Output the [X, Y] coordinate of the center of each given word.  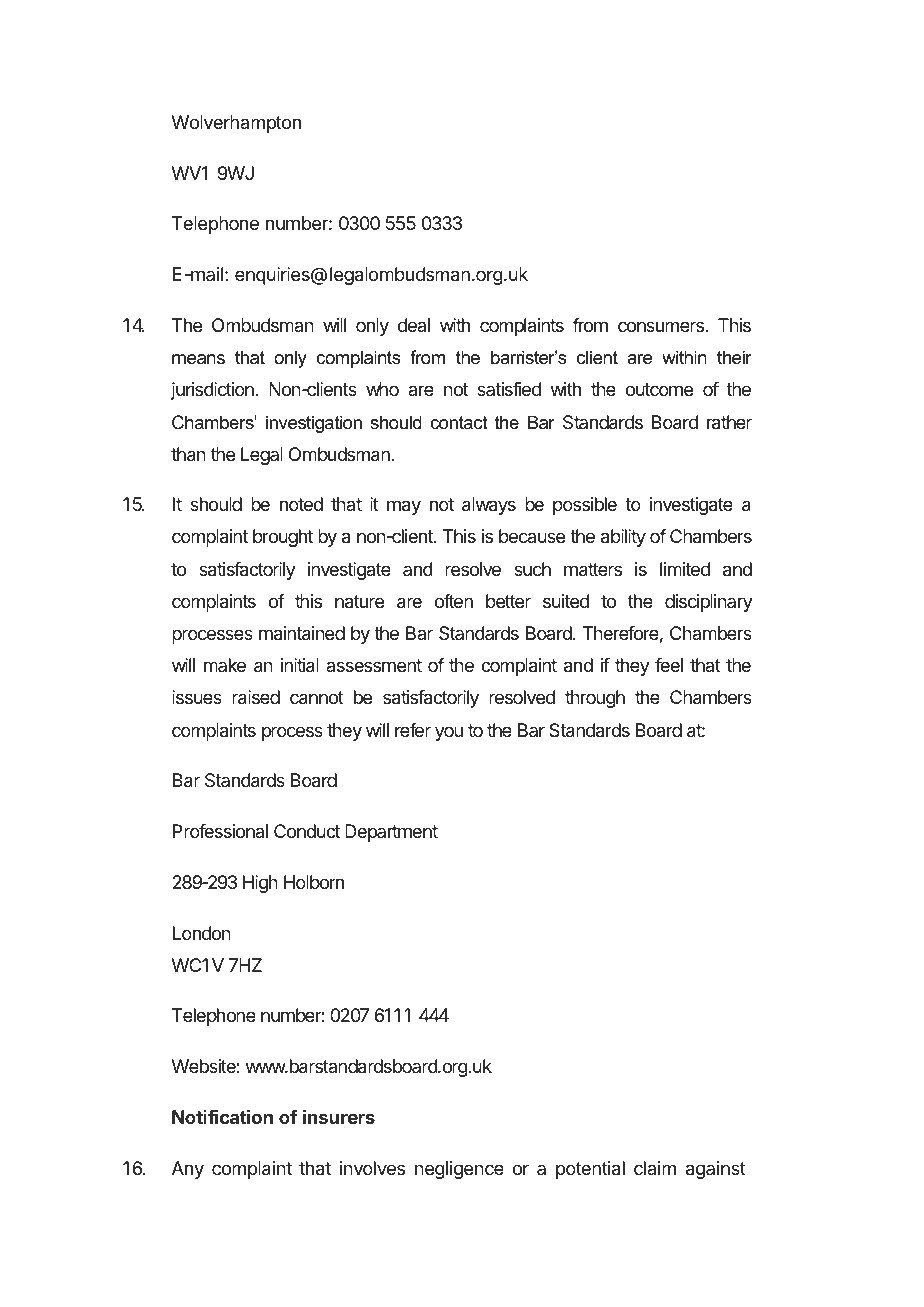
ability [623, 538]
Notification [222, 1116]
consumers [662, 326]
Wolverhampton [236, 124]
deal [414, 325]
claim [655, 1168]
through [595, 699]
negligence [459, 1170]
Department [391, 833]
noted [301, 504]
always [489, 506]
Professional [220, 831]
